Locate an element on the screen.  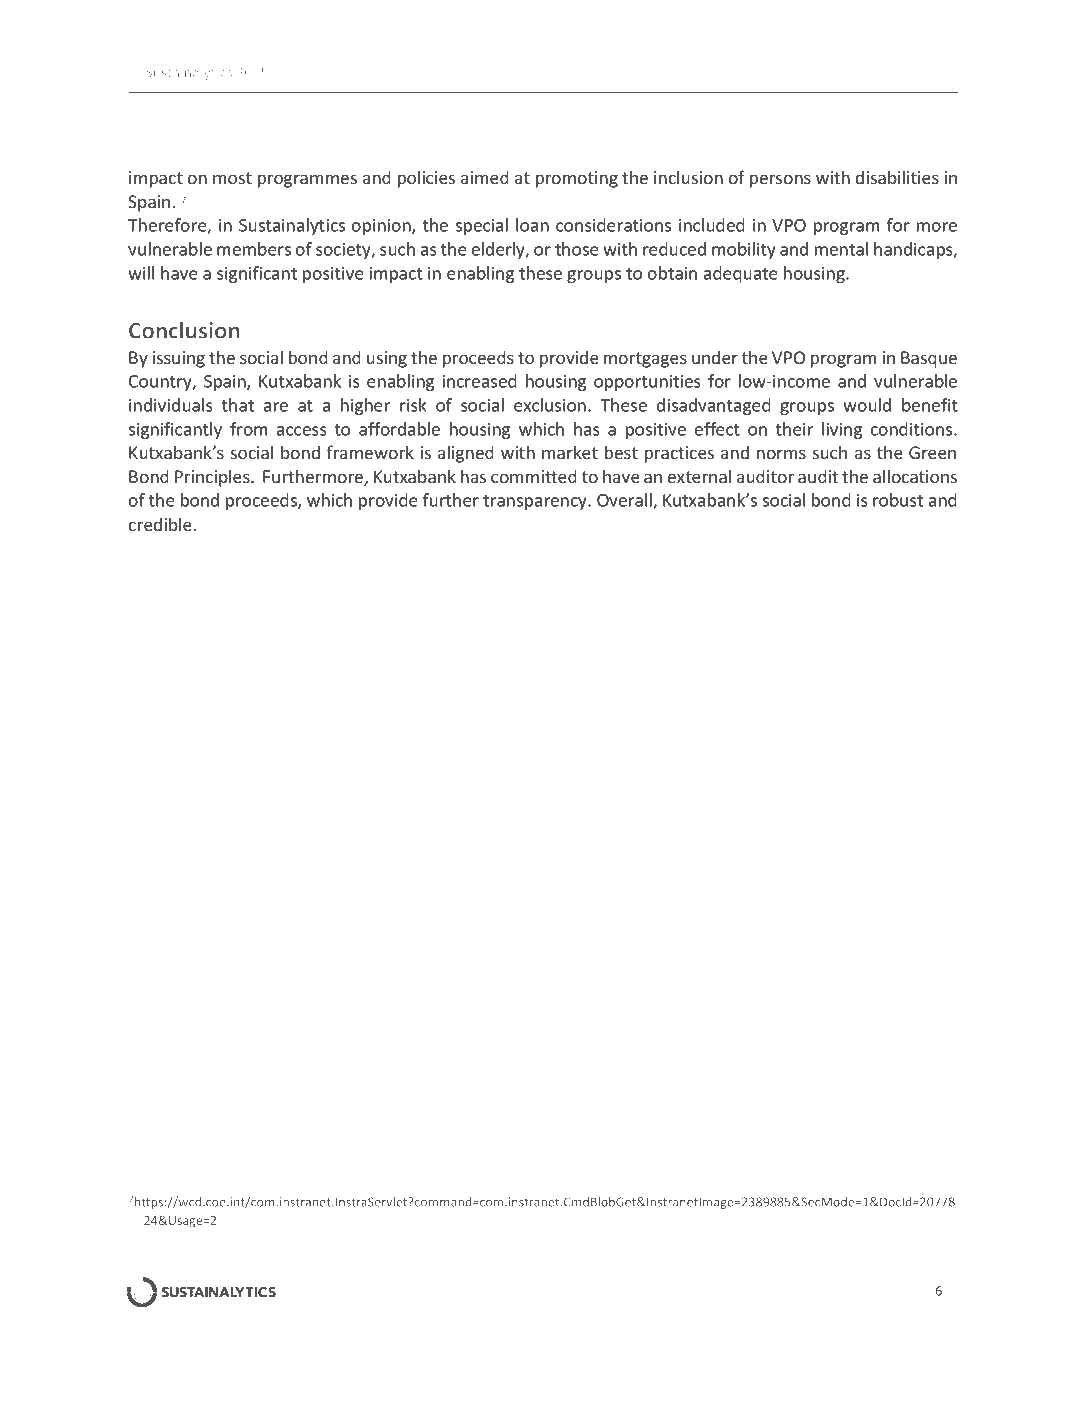
mental is located at coordinates (841, 249).
